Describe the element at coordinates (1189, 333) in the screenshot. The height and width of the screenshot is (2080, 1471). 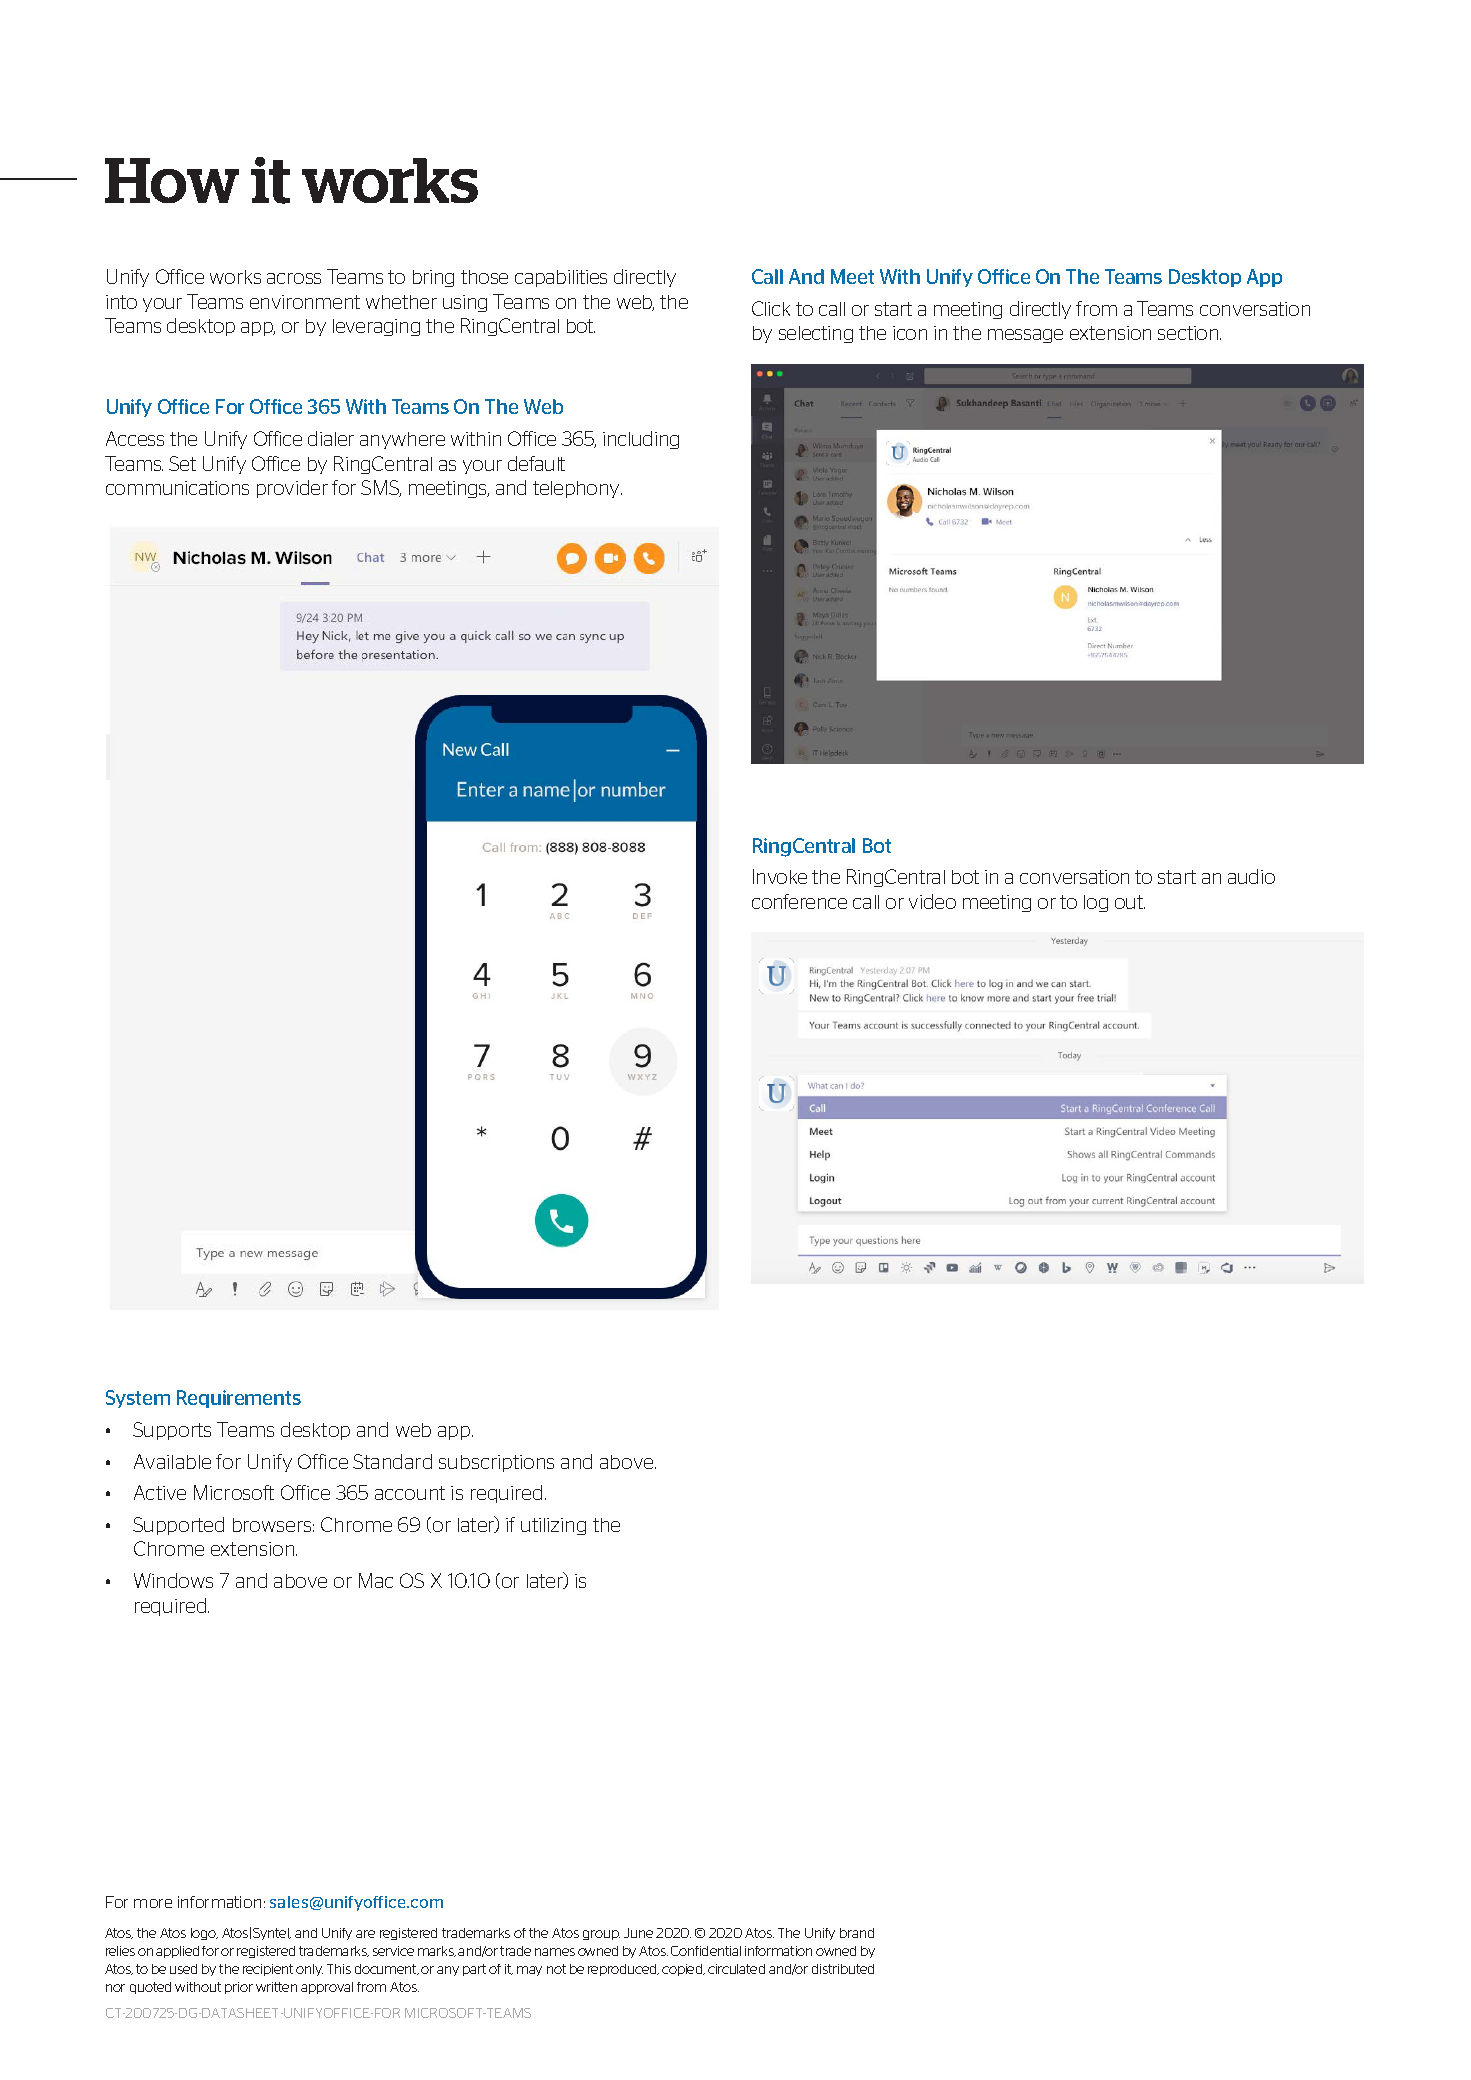
I see `section` at that location.
